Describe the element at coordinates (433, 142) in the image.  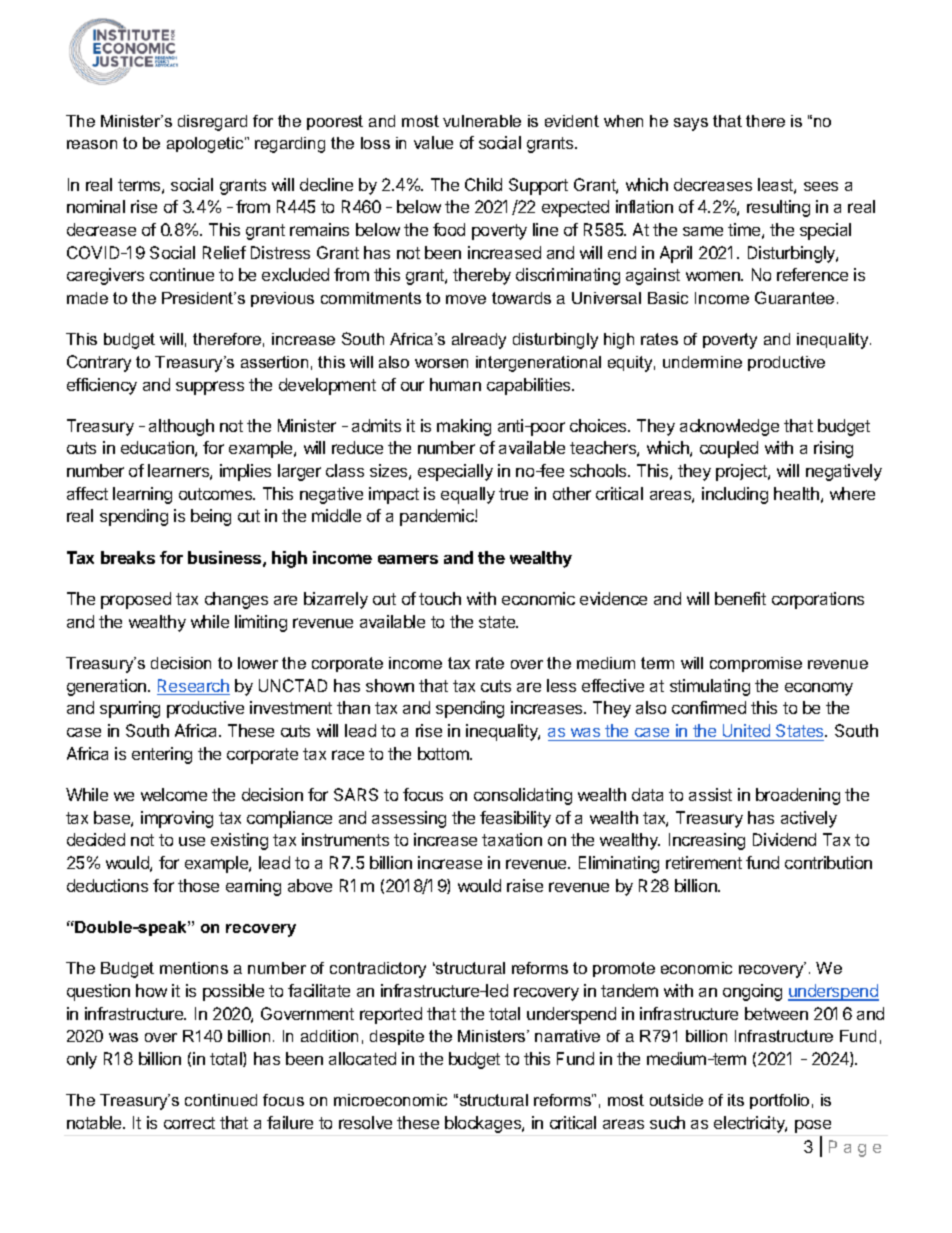
I see `value` at that location.
